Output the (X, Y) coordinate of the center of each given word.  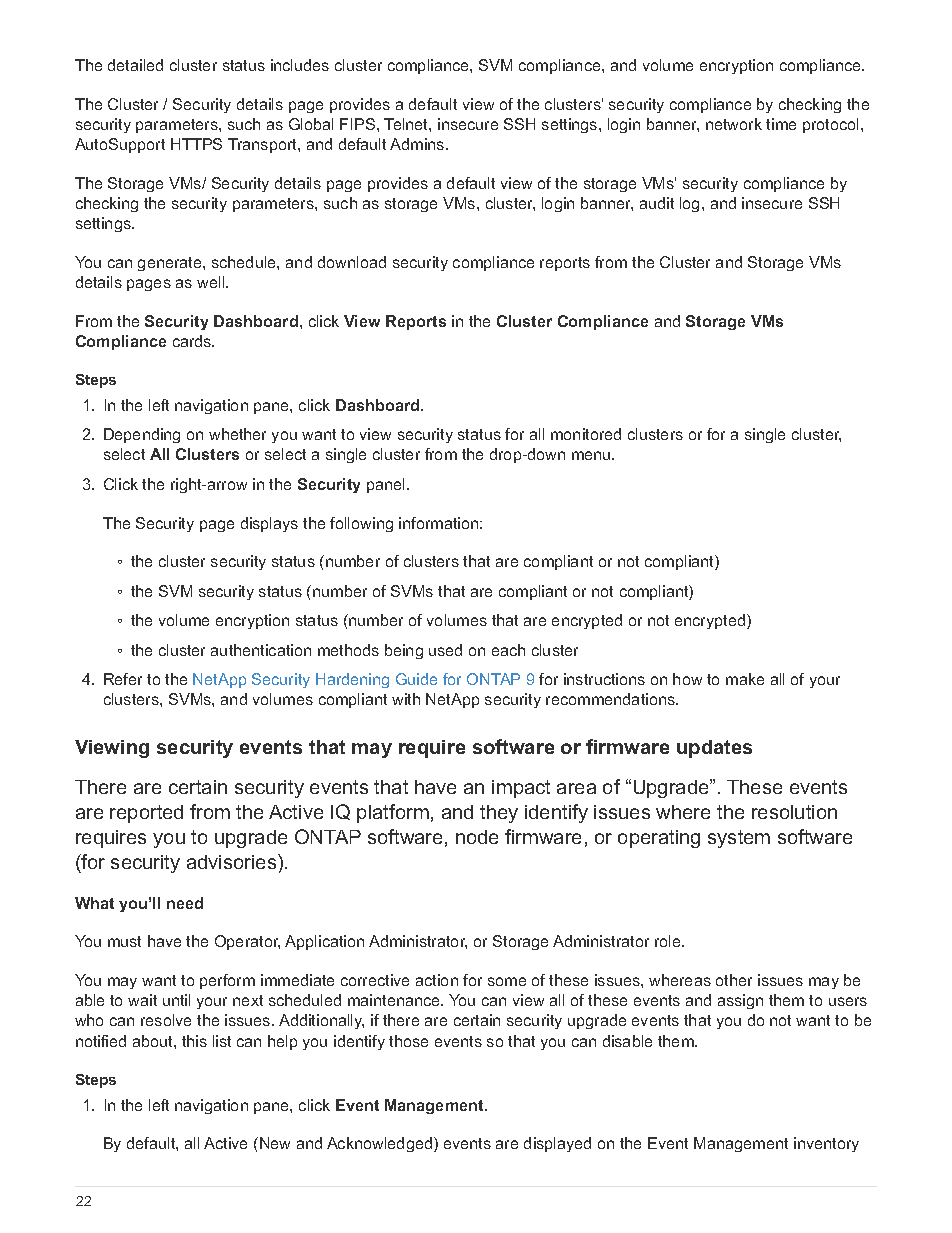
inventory (826, 1144)
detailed (135, 65)
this (194, 1041)
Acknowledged (381, 1144)
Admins (418, 144)
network (734, 124)
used (445, 650)
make (745, 679)
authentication (261, 650)
